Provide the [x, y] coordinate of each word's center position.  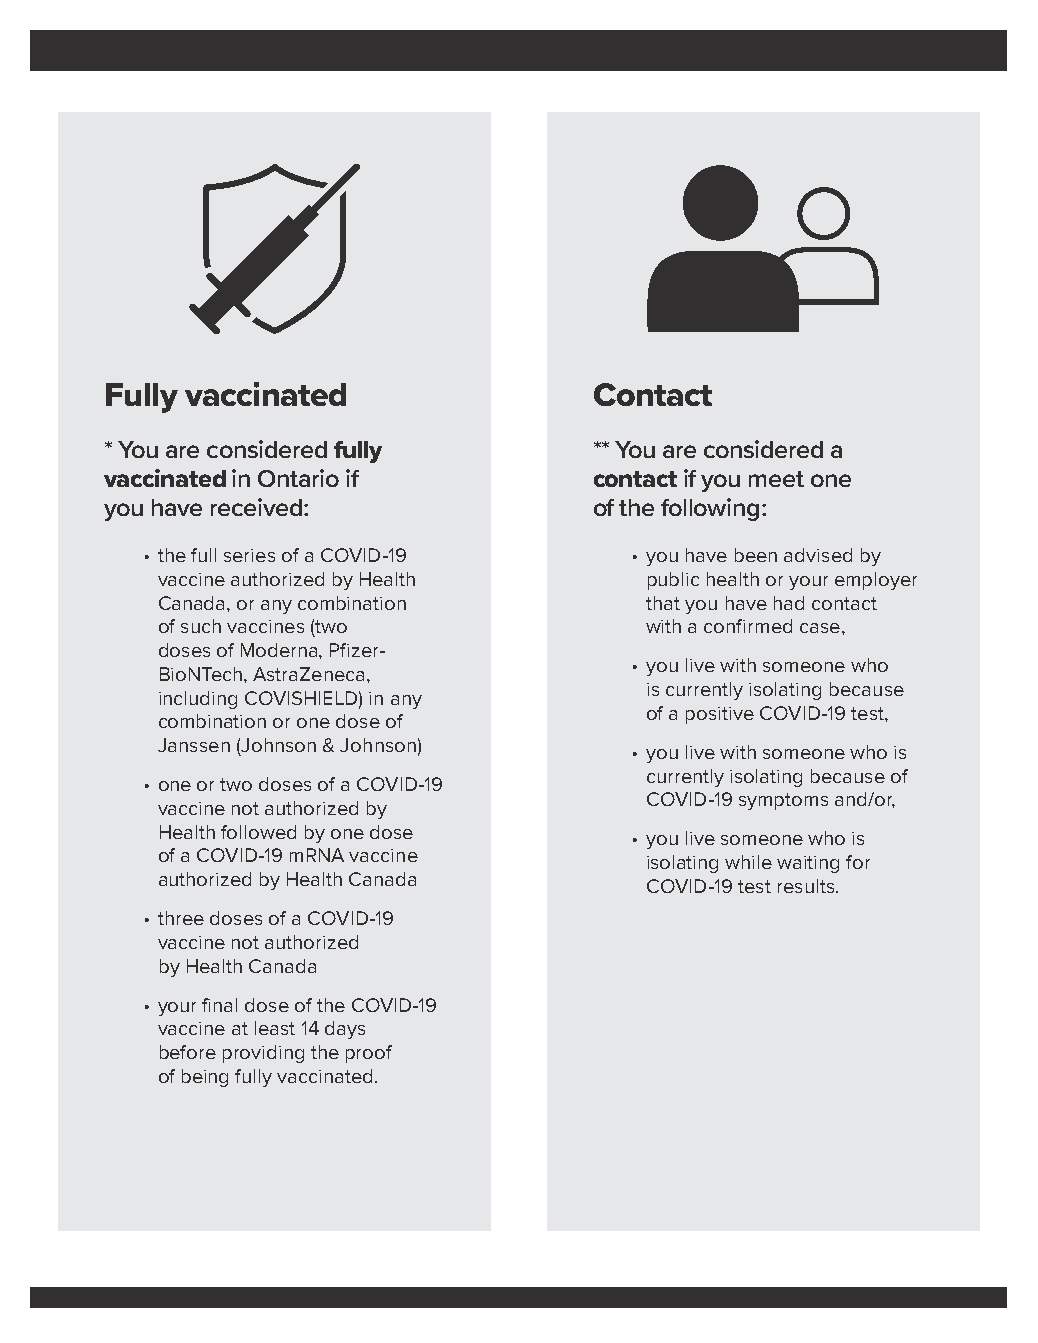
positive [720, 715]
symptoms [783, 801]
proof [369, 1054]
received [258, 507]
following [710, 509]
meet [776, 479]
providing [263, 1054]
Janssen [194, 745]
